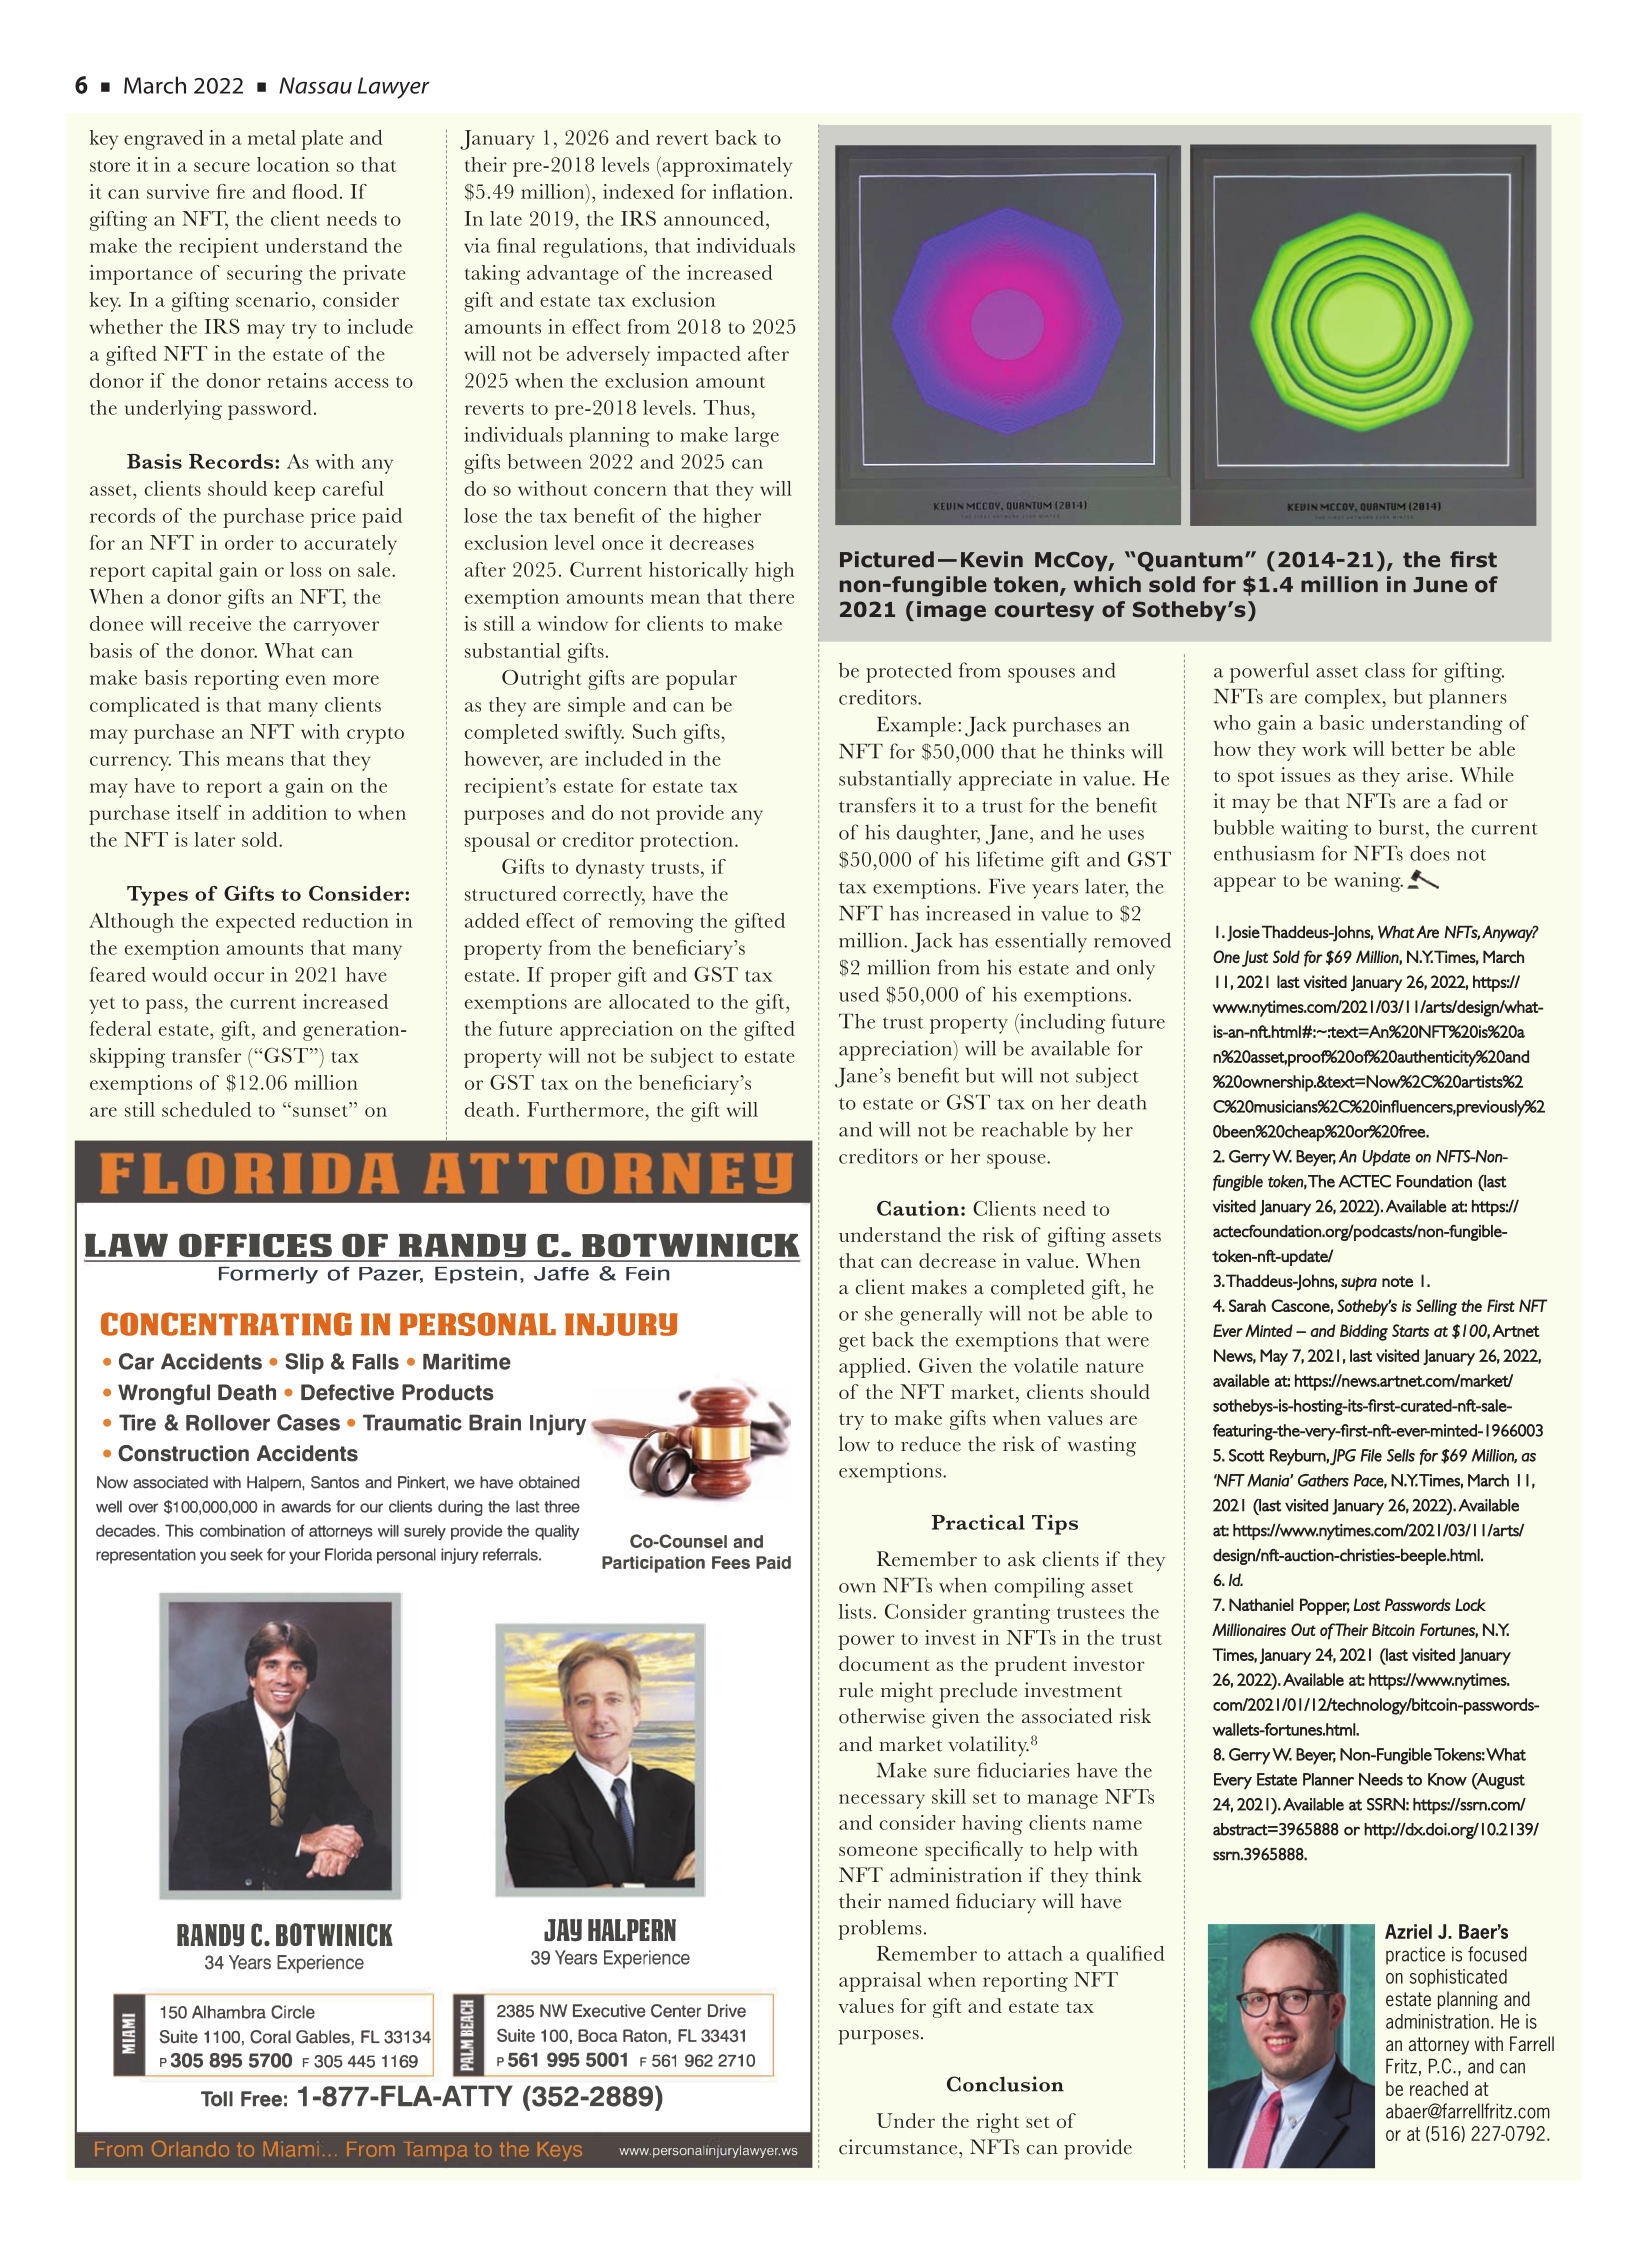  Describe the element at coordinates (206, 1109) in the document. I see `scheduled` at that location.
